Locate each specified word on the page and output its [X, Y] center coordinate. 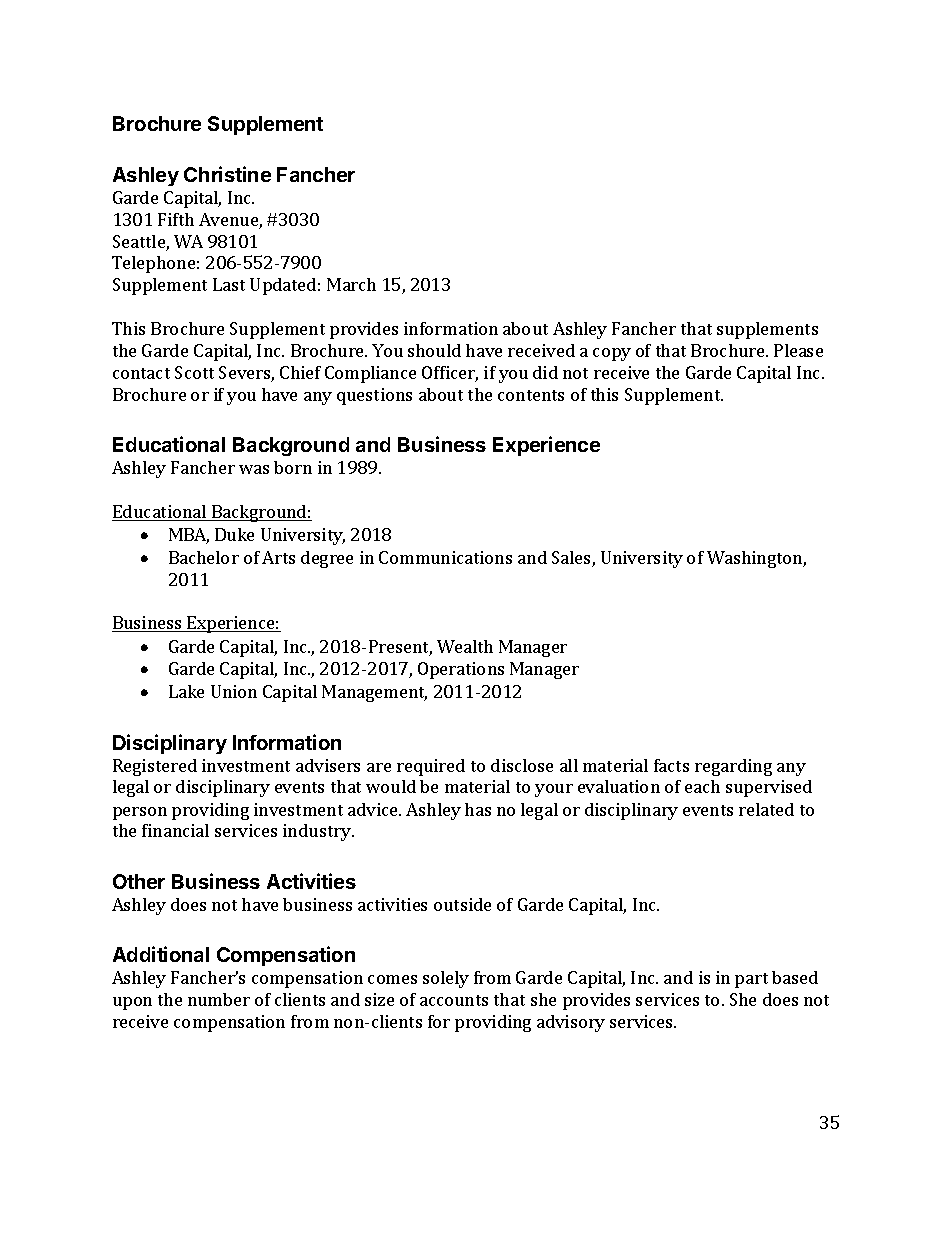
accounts [454, 1000]
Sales [572, 559]
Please [798, 350]
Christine [227, 174]
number [219, 999]
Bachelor [204, 557]
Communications [445, 557]
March [351, 284]
